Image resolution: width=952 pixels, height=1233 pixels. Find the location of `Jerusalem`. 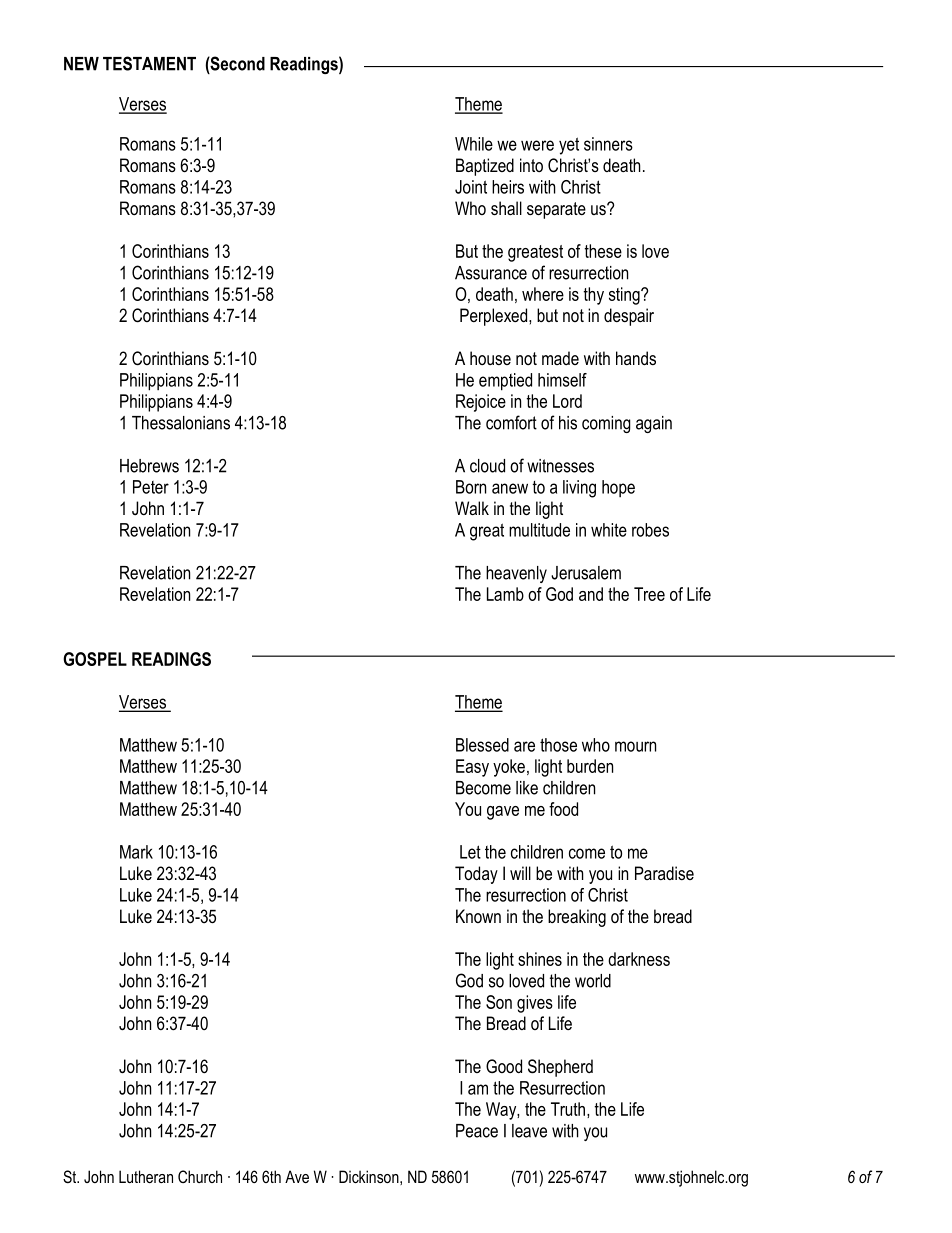

Jerusalem is located at coordinates (586, 573).
